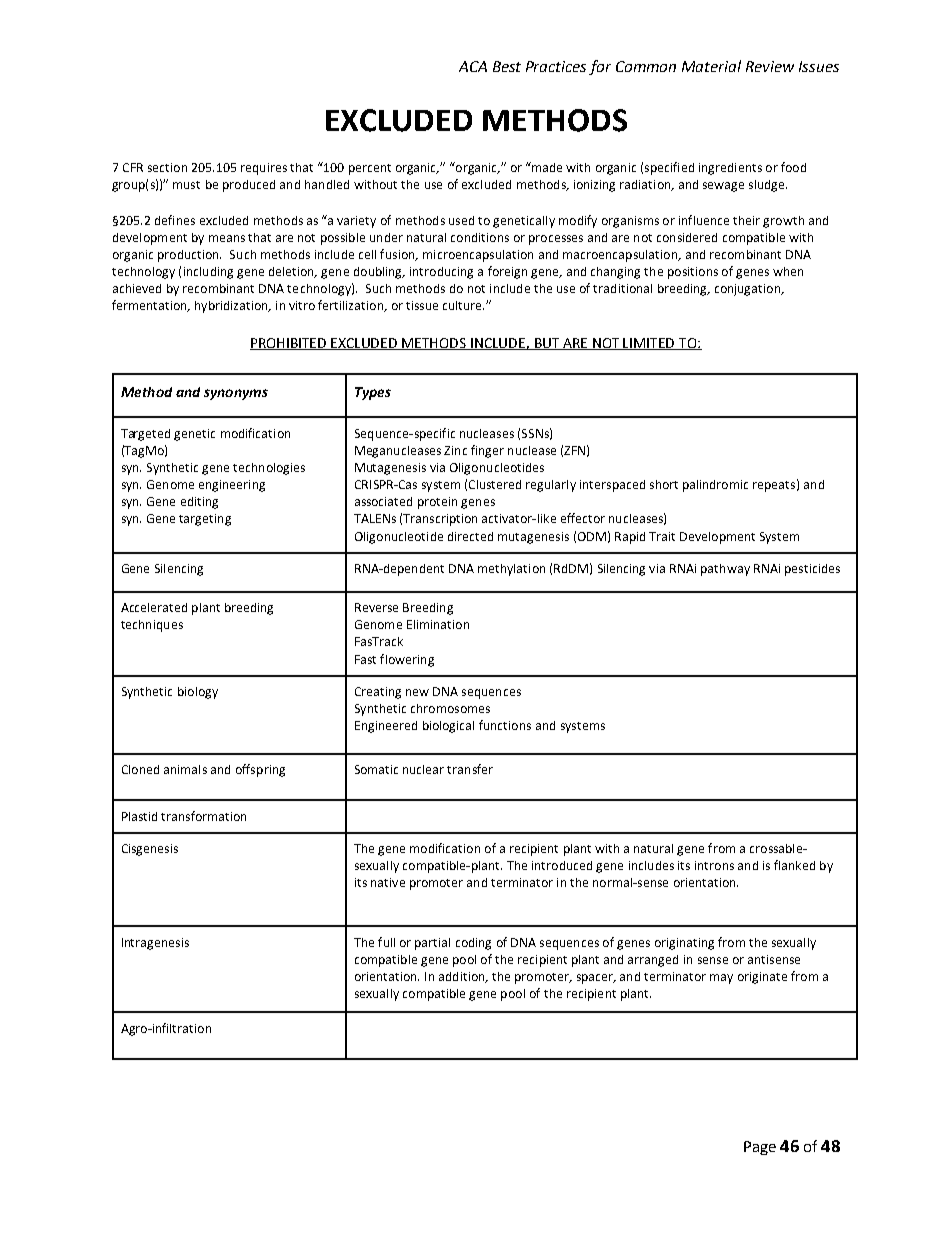  What do you see at coordinates (236, 394) in the document?
I see `synonyms` at bounding box center [236, 394].
